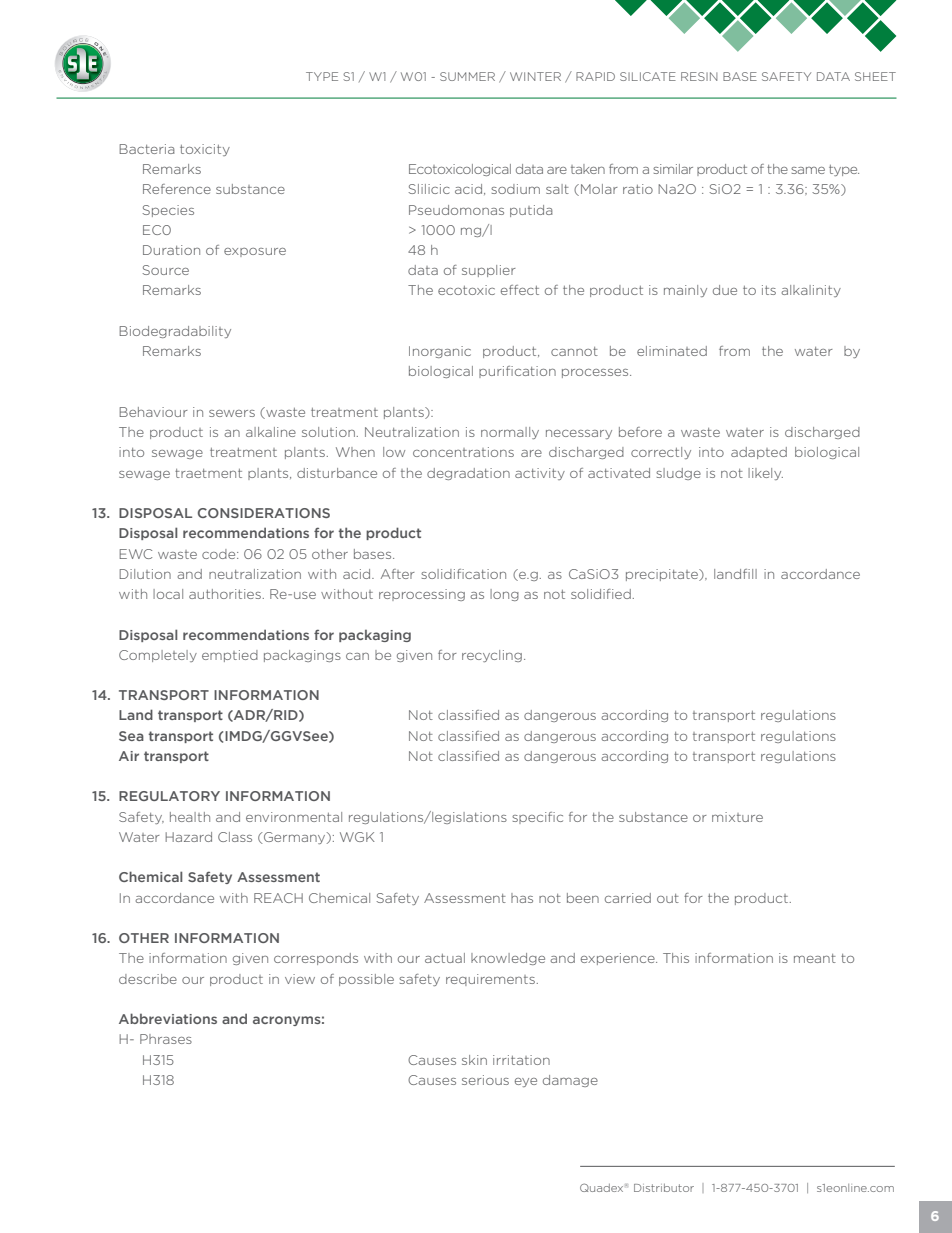 The height and width of the screenshot is (1233, 952). What do you see at coordinates (601, 594) in the screenshot?
I see `solidified` at bounding box center [601, 594].
